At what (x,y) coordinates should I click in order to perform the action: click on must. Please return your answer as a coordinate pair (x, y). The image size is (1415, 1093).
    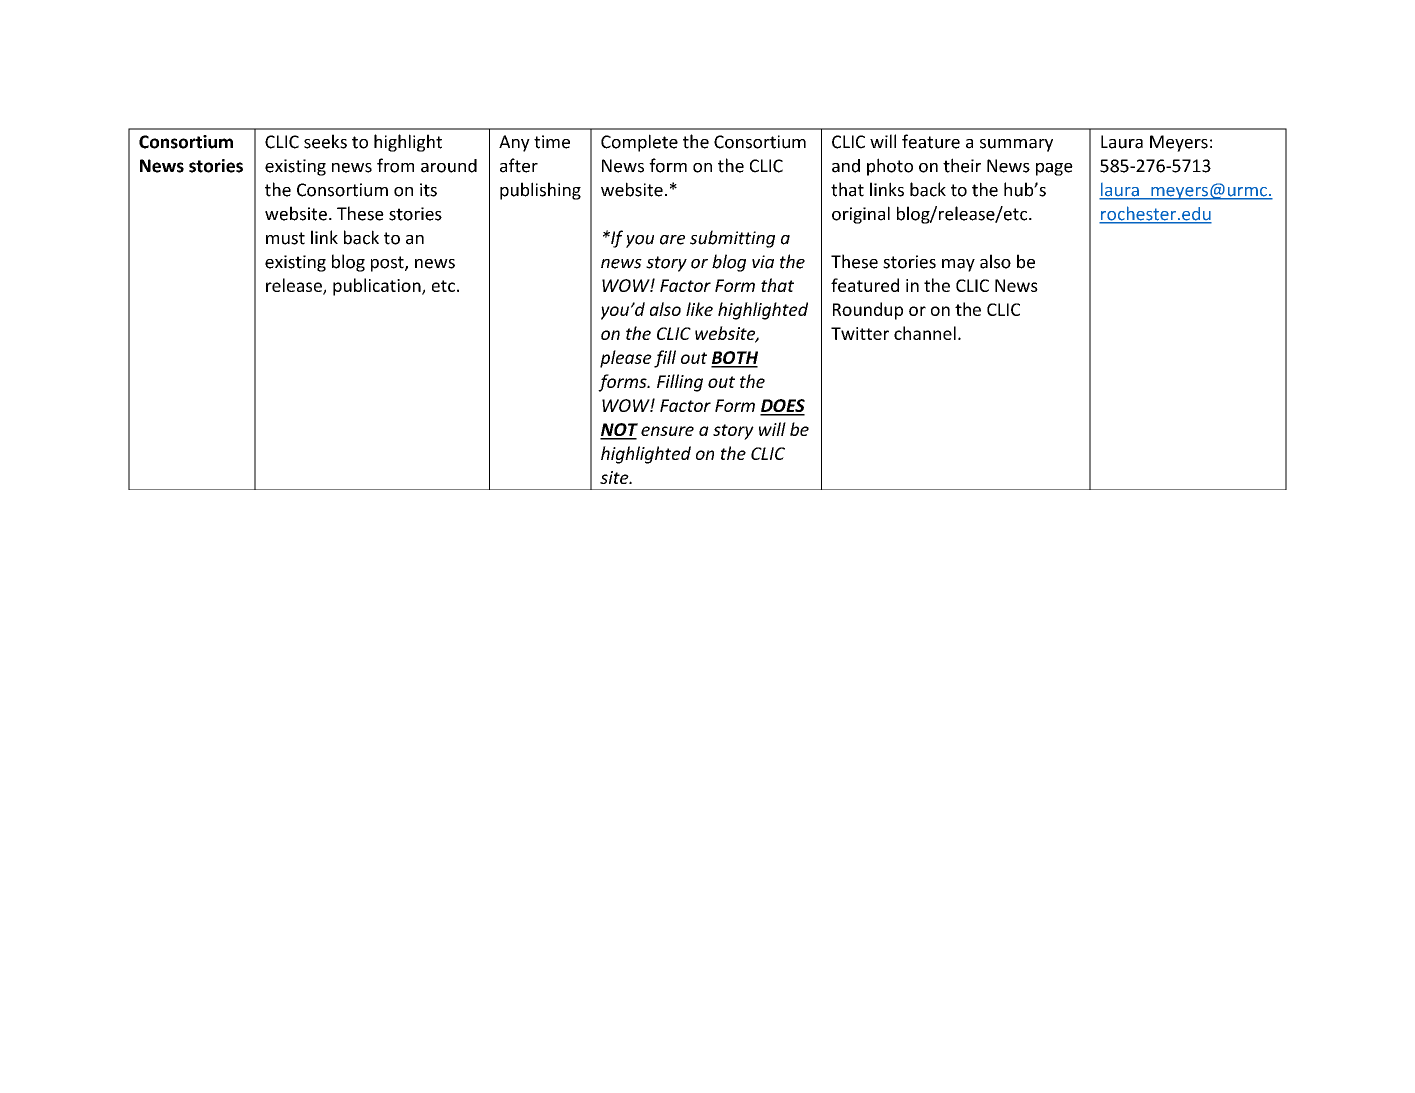
    Looking at the image, I should click on (285, 238).
